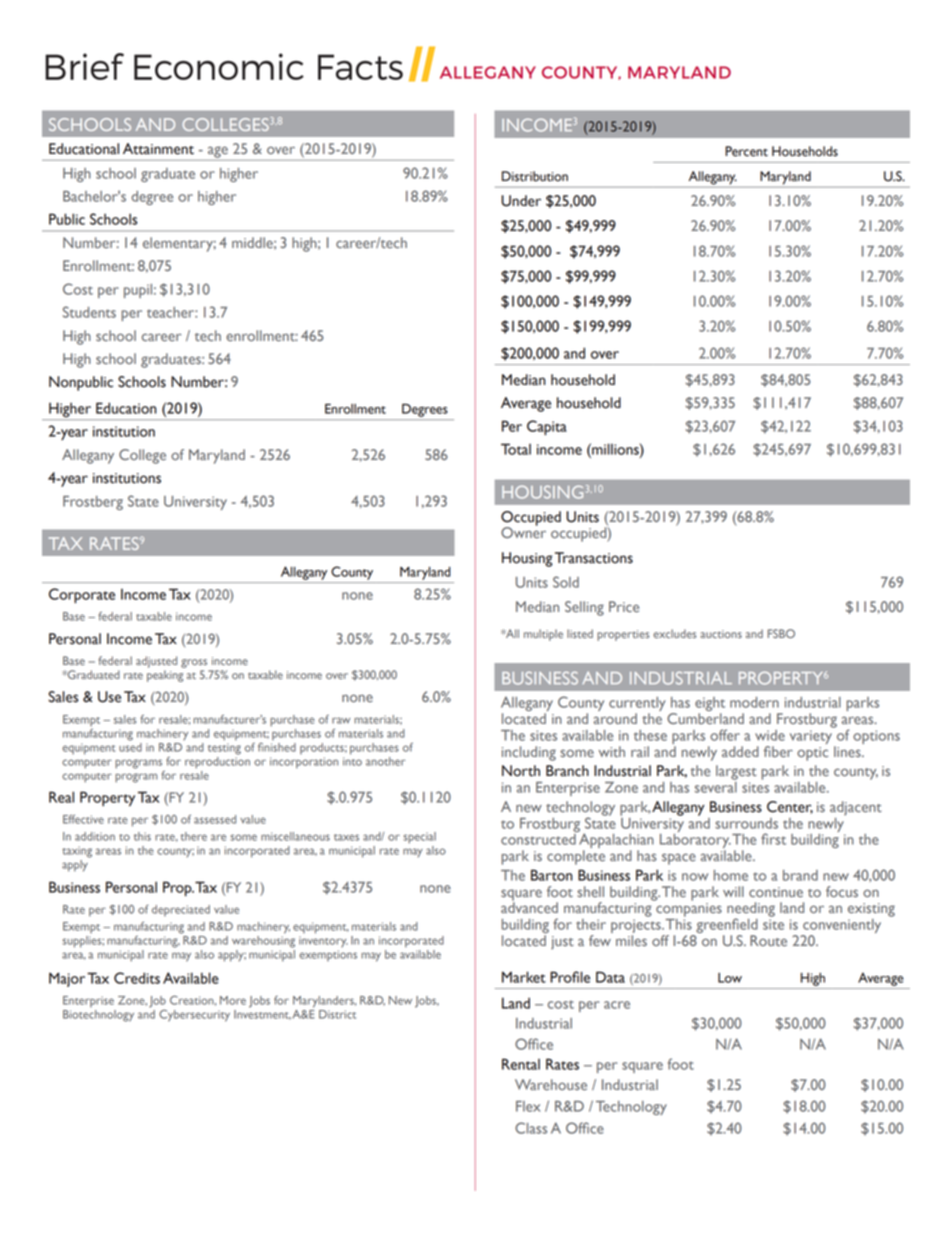 The width and height of the screenshot is (952, 1233). Describe the element at coordinates (219, 66) in the screenshot. I see `Economic` at that location.
